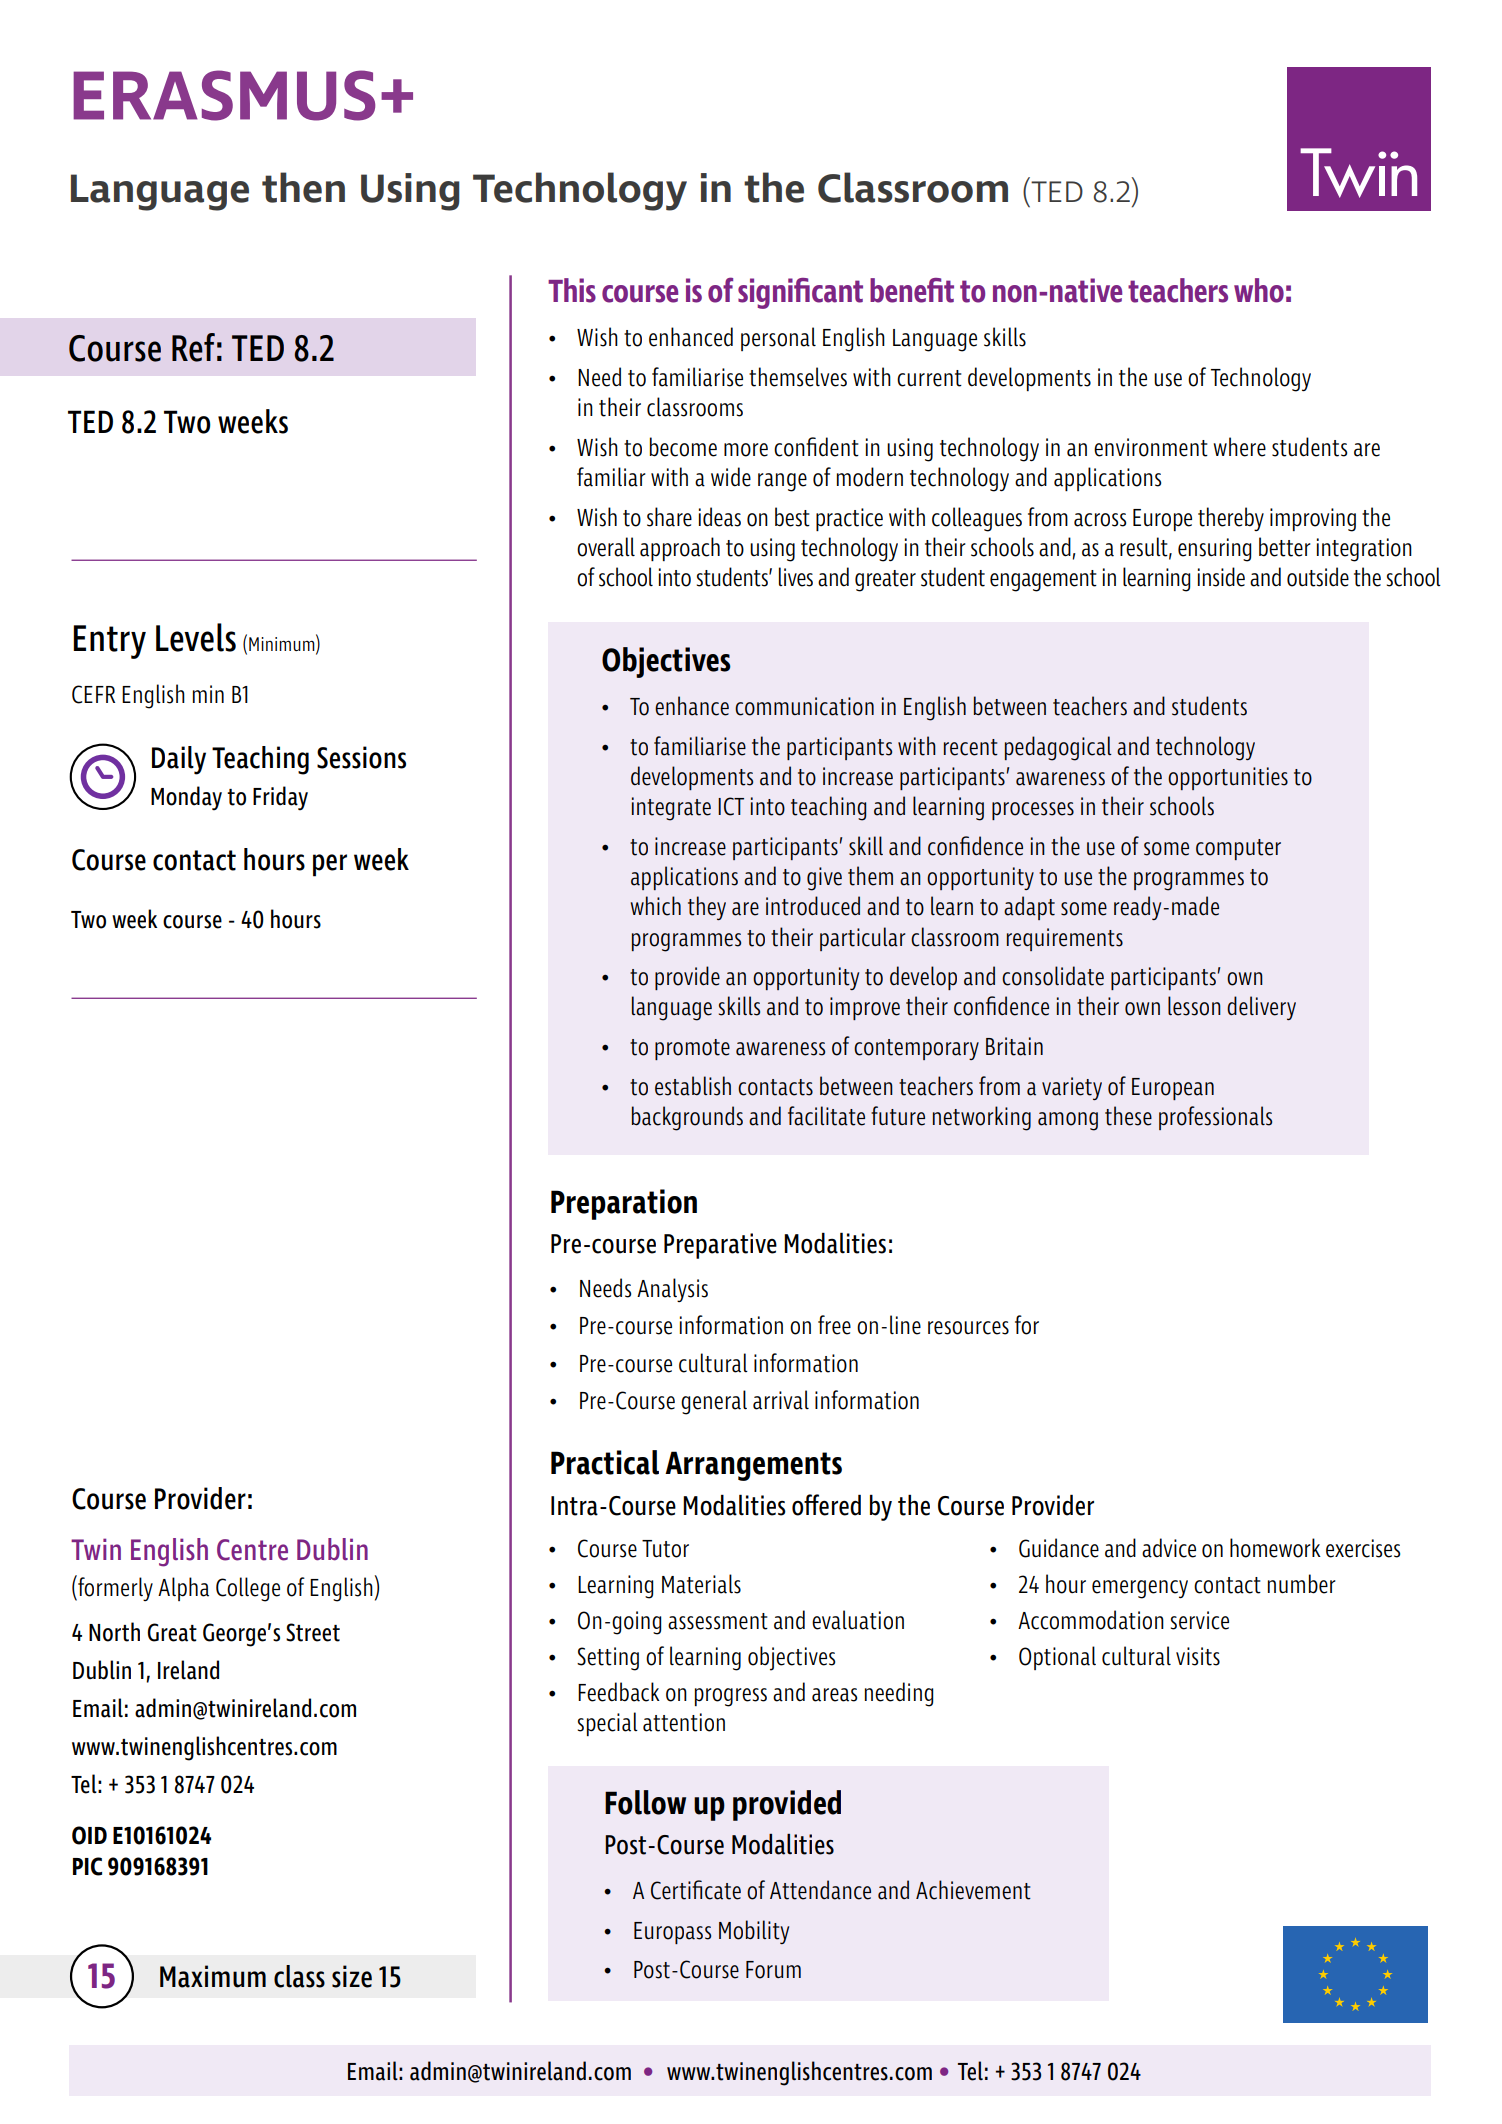 The image size is (1502, 2124). Describe the element at coordinates (213, 1976) in the screenshot. I see `Maximum` at that location.
